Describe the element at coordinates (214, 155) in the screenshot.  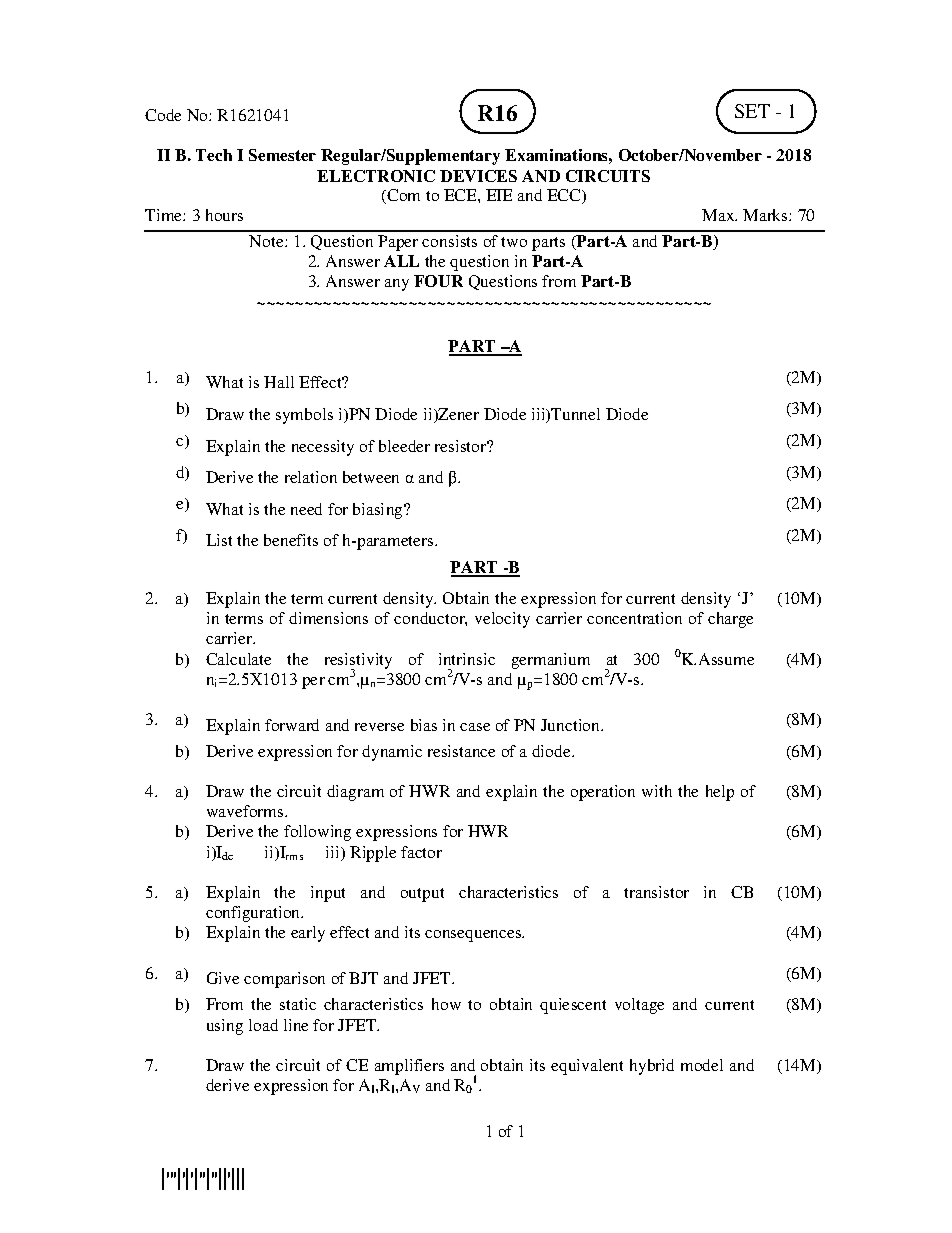
I see `Tech` at that location.
